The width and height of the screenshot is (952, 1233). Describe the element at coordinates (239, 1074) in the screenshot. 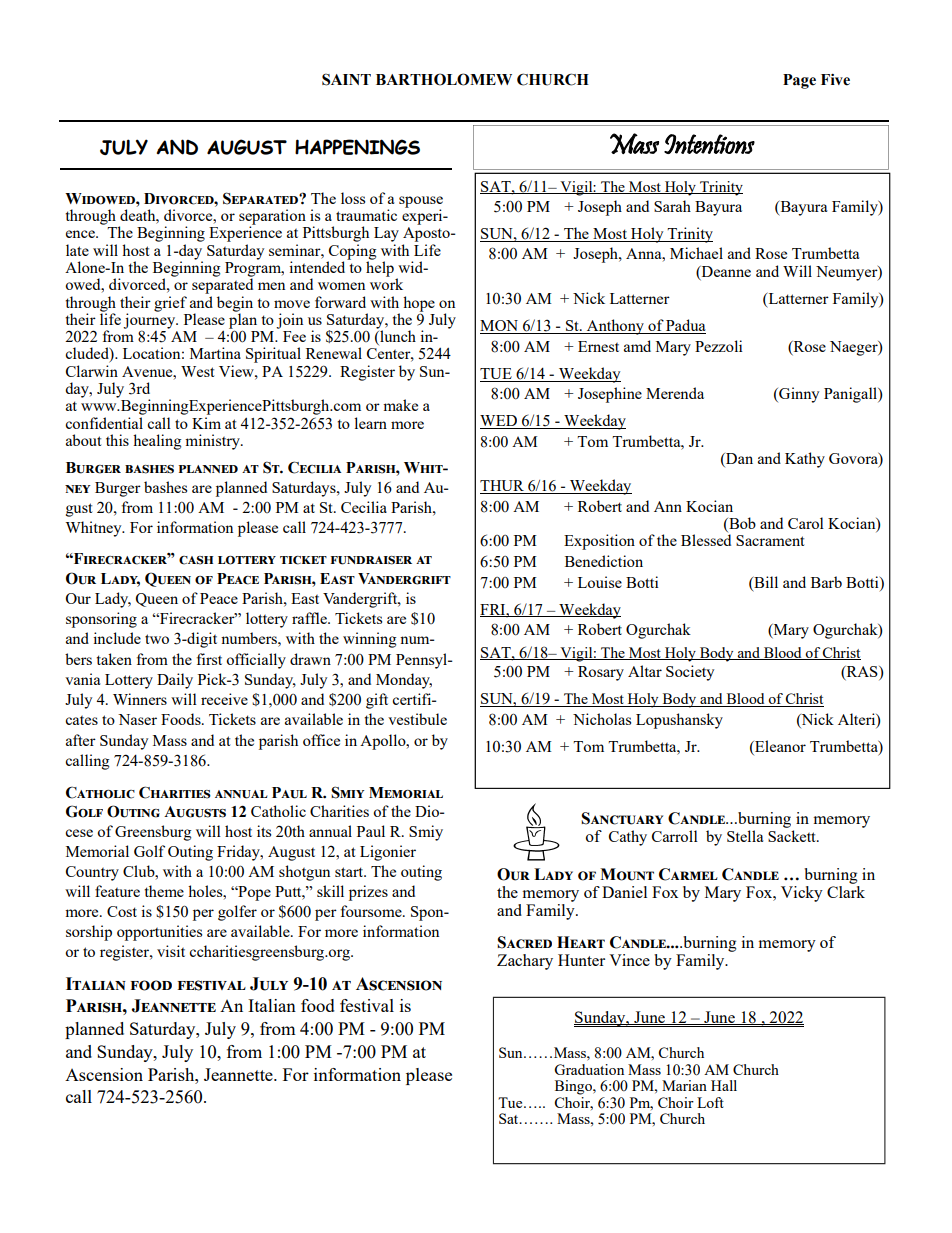

I see `Jeannette` at that location.
